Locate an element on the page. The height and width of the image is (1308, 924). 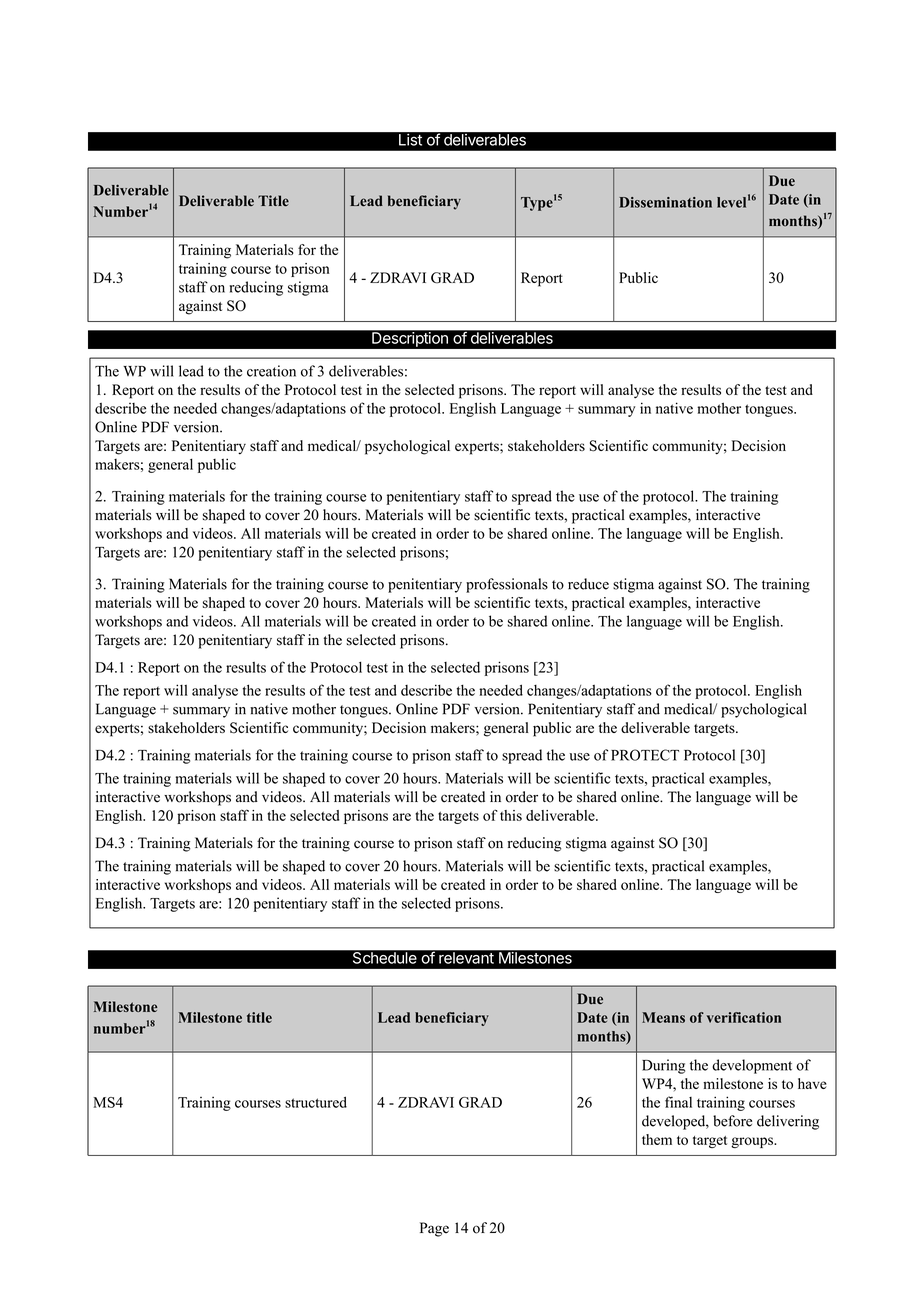
groups is located at coordinates (753, 1142).
